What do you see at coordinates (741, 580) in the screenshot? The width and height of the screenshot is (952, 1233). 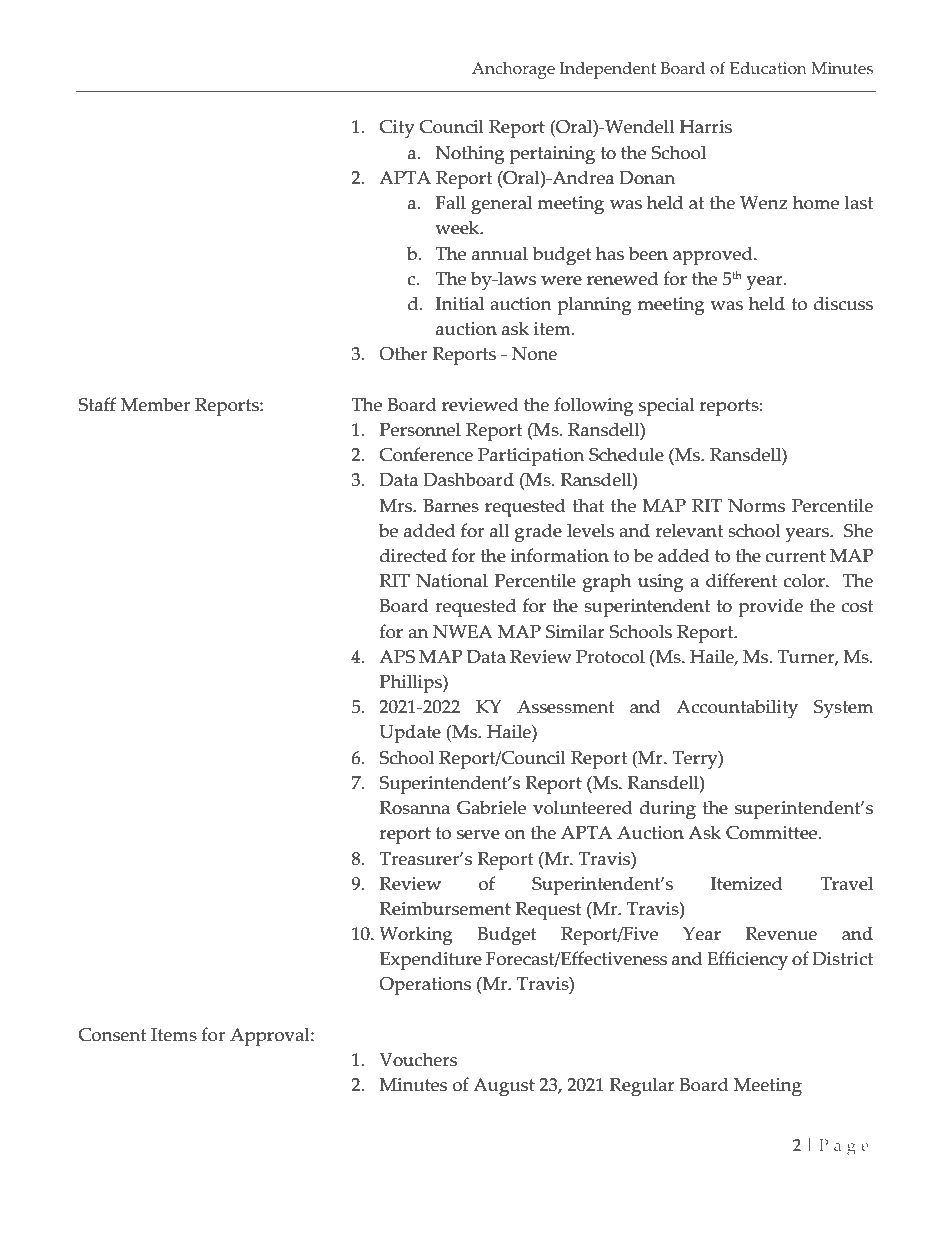 I see `different` at bounding box center [741, 580].
